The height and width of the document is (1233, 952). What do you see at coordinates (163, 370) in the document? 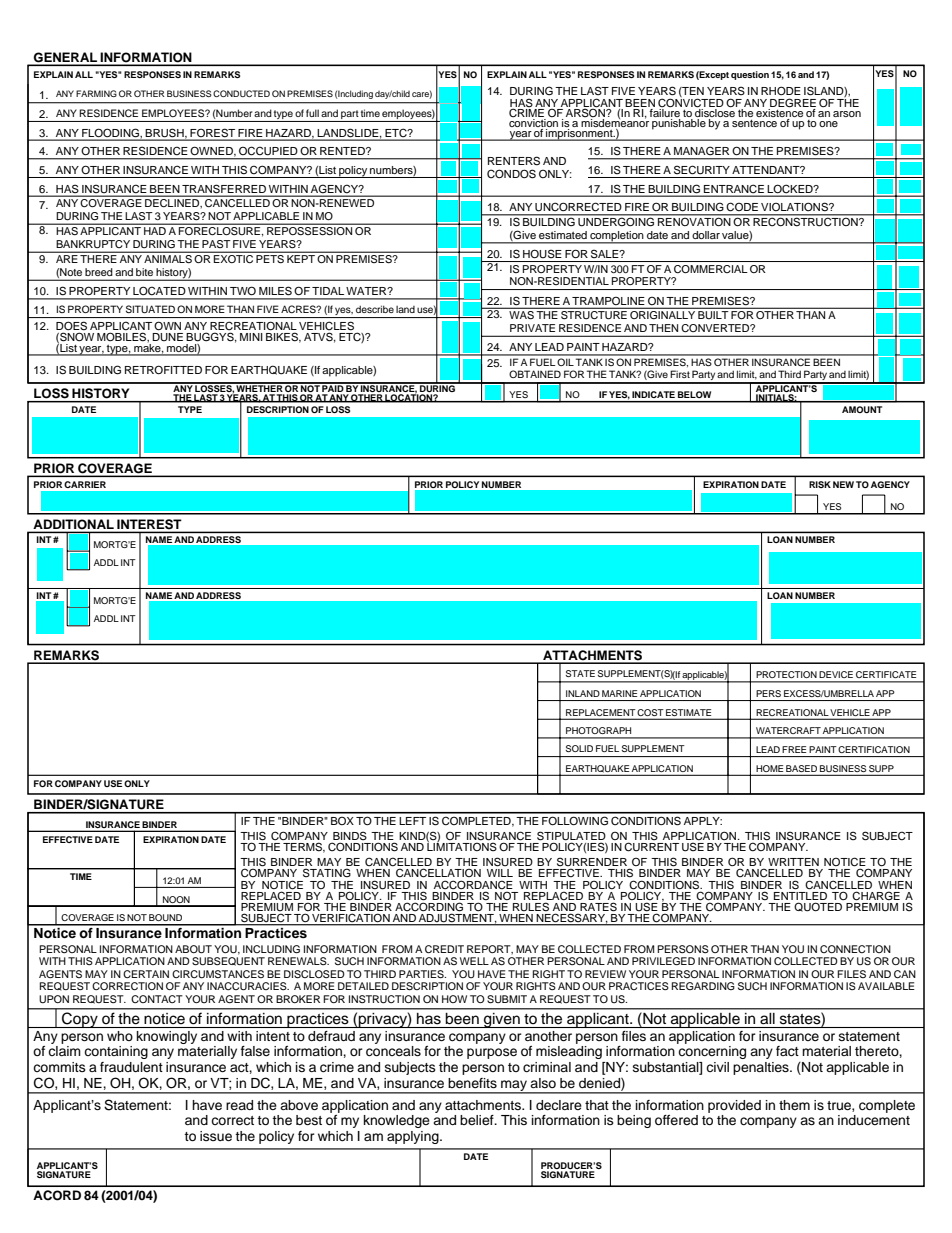
I see `RETROFITTED` at bounding box center [163, 370].
